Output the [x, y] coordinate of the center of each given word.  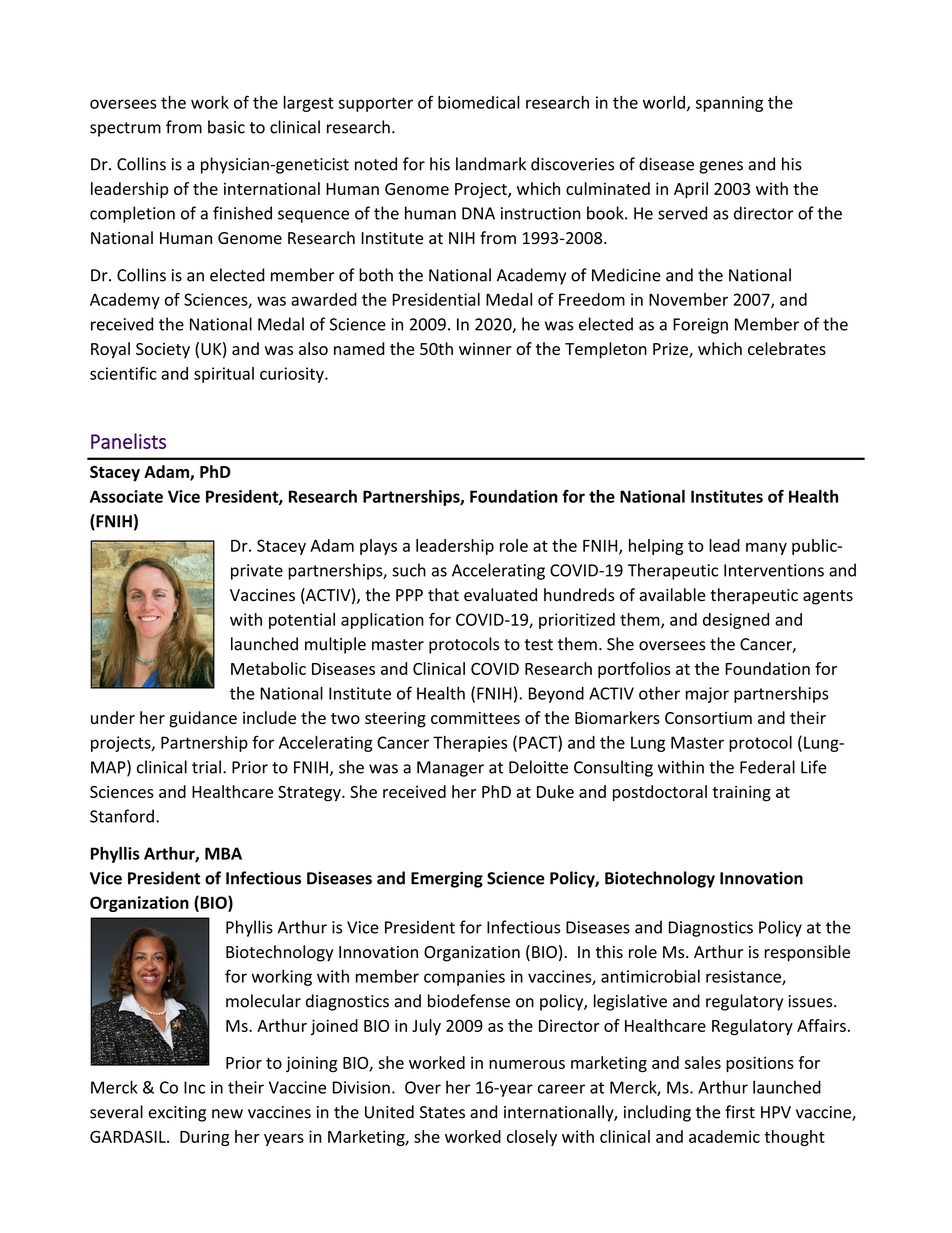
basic [226, 127]
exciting [177, 1114]
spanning [729, 104]
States [442, 1112]
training [741, 793]
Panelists [128, 441]
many [766, 549]
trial [206, 767]
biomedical [479, 102]
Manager [450, 769]
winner [485, 349]
